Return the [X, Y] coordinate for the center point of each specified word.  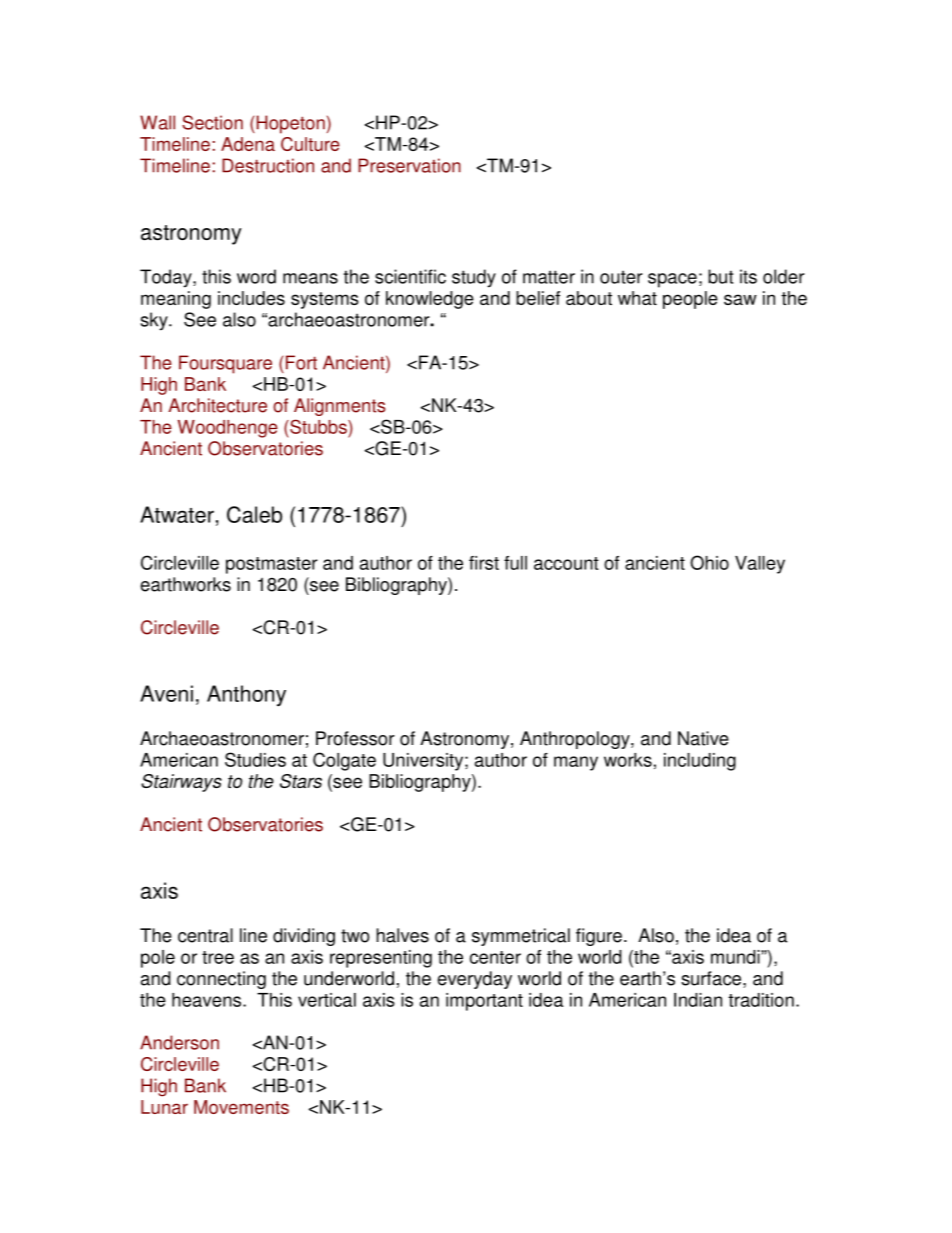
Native [703, 738]
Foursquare [225, 364]
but [720, 276]
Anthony [246, 696]
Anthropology [576, 740]
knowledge [430, 300]
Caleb [254, 514]
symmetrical [521, 937]
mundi [736, 957]
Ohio [709, 562]
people [690, 300]
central [205, 935]
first [484, 563]
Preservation [409, 165]
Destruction [268, 165]
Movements [241, 1107]
